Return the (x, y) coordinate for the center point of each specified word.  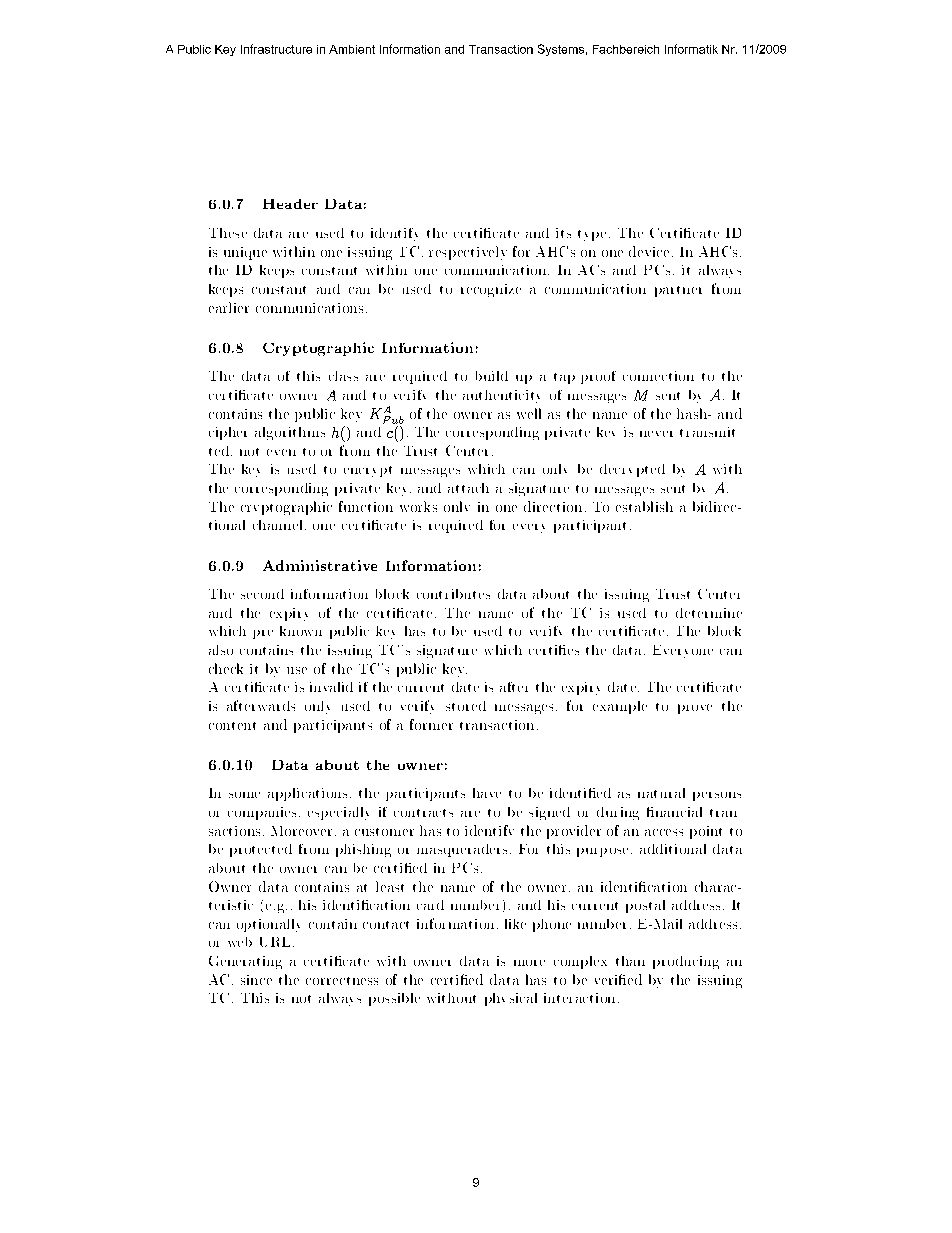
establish (644, 506)
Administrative (320, 565)
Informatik (691, 49)
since (256, 980)
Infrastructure (276, 49)
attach (468, 488)
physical (511, 999)
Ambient (352, 49)
